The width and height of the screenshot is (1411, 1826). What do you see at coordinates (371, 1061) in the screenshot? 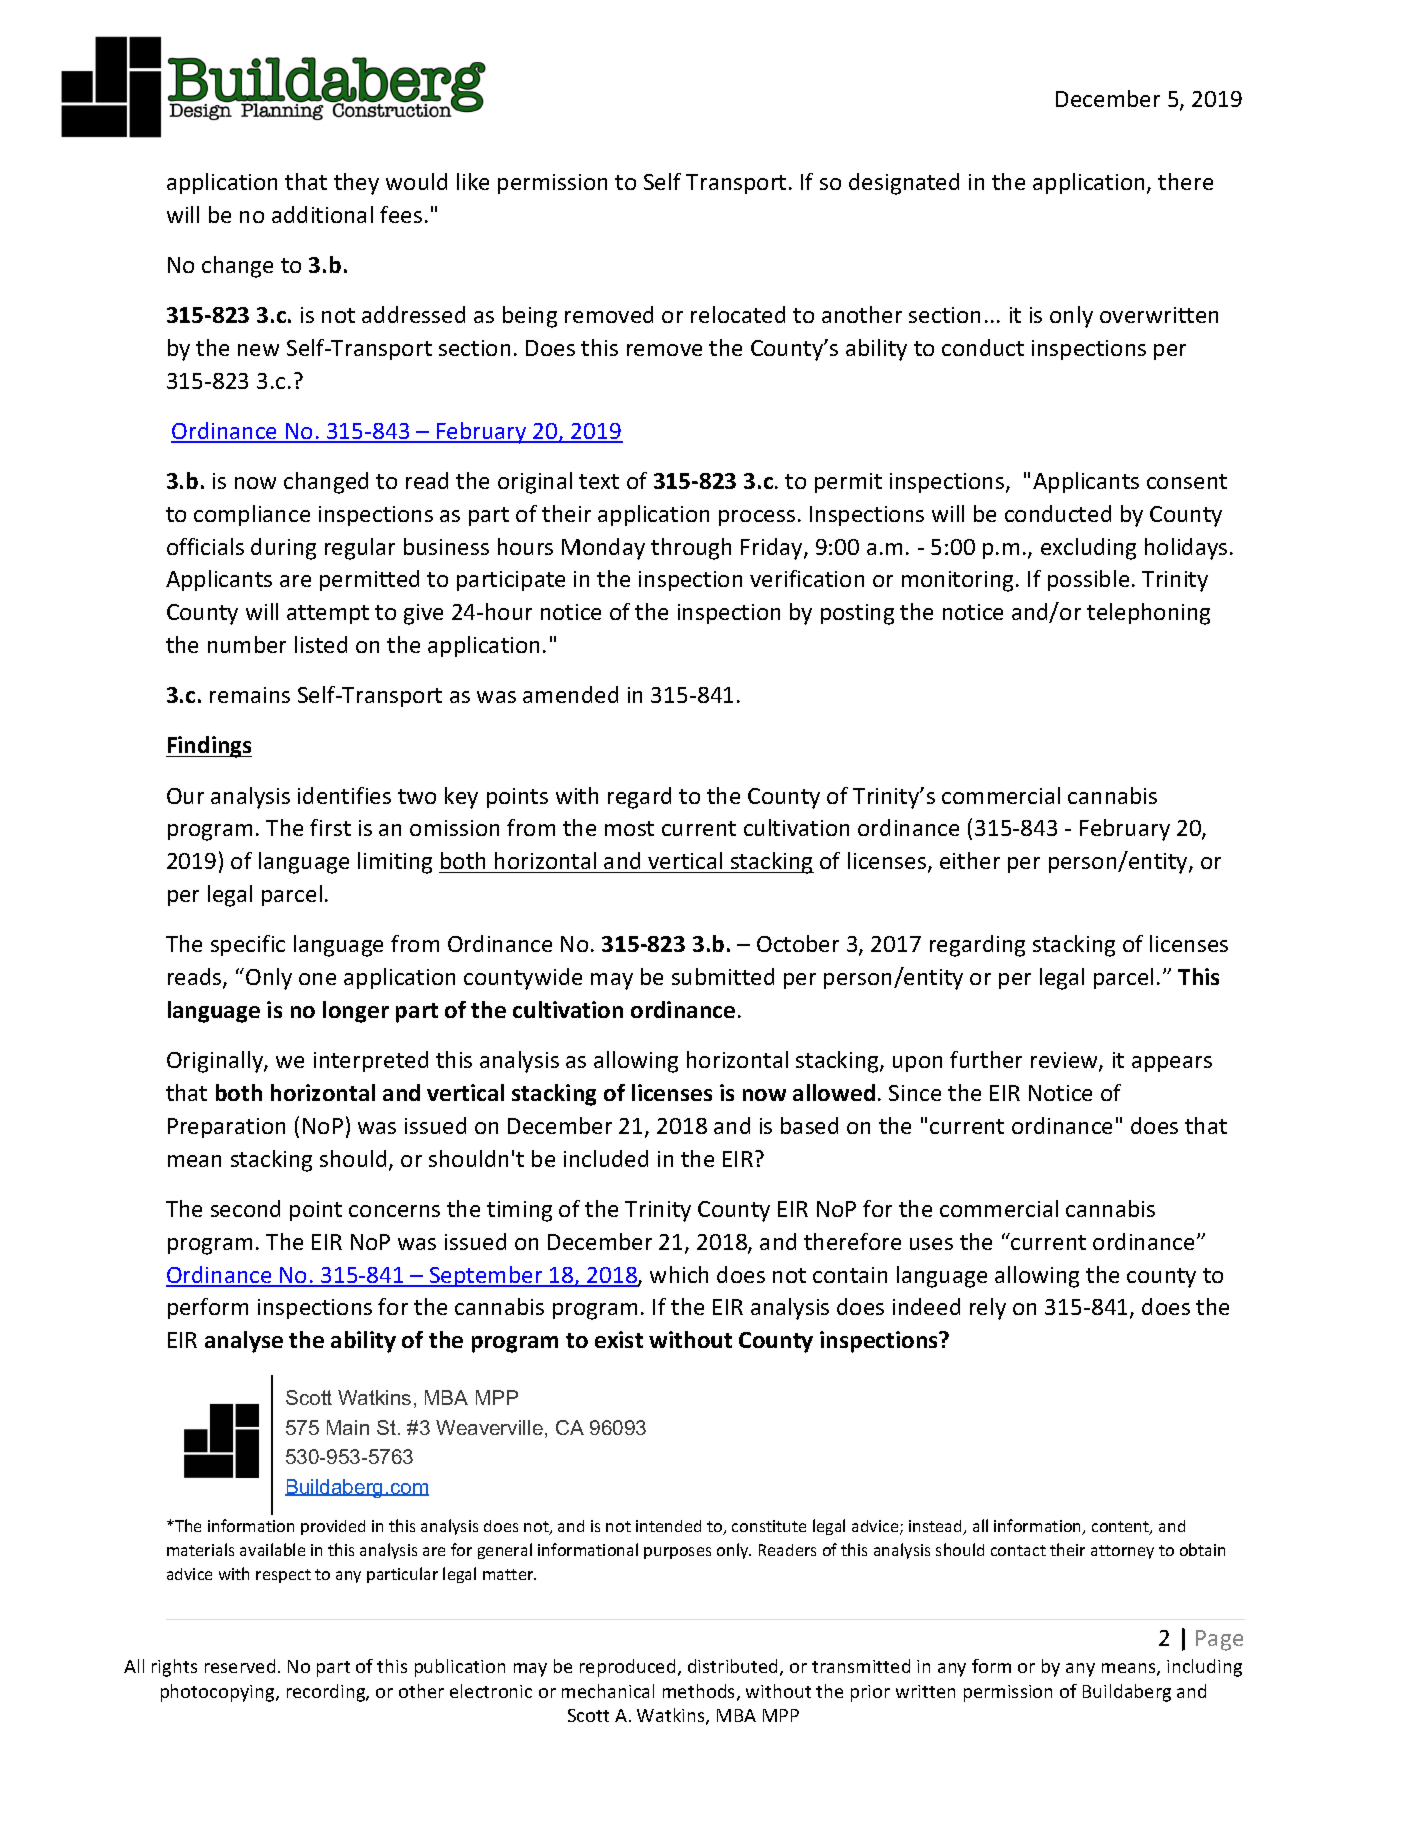
I see `interpreted` at bounding box center [371, 1061].
